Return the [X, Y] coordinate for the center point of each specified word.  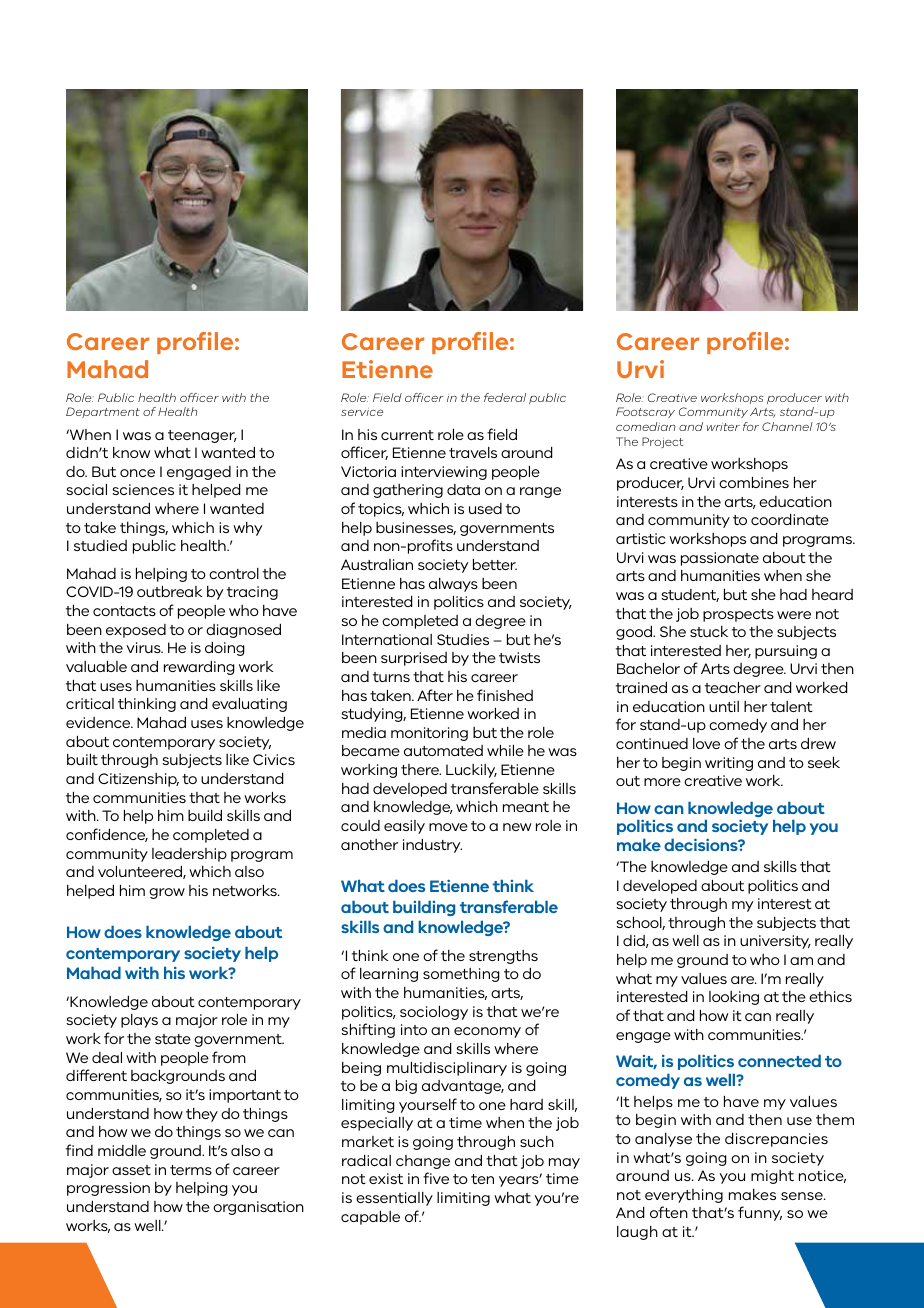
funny [760, 1213]
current [407, 435]
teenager [202, 436]
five [436, 1178]
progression [108, 1189]
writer [723, 427]
